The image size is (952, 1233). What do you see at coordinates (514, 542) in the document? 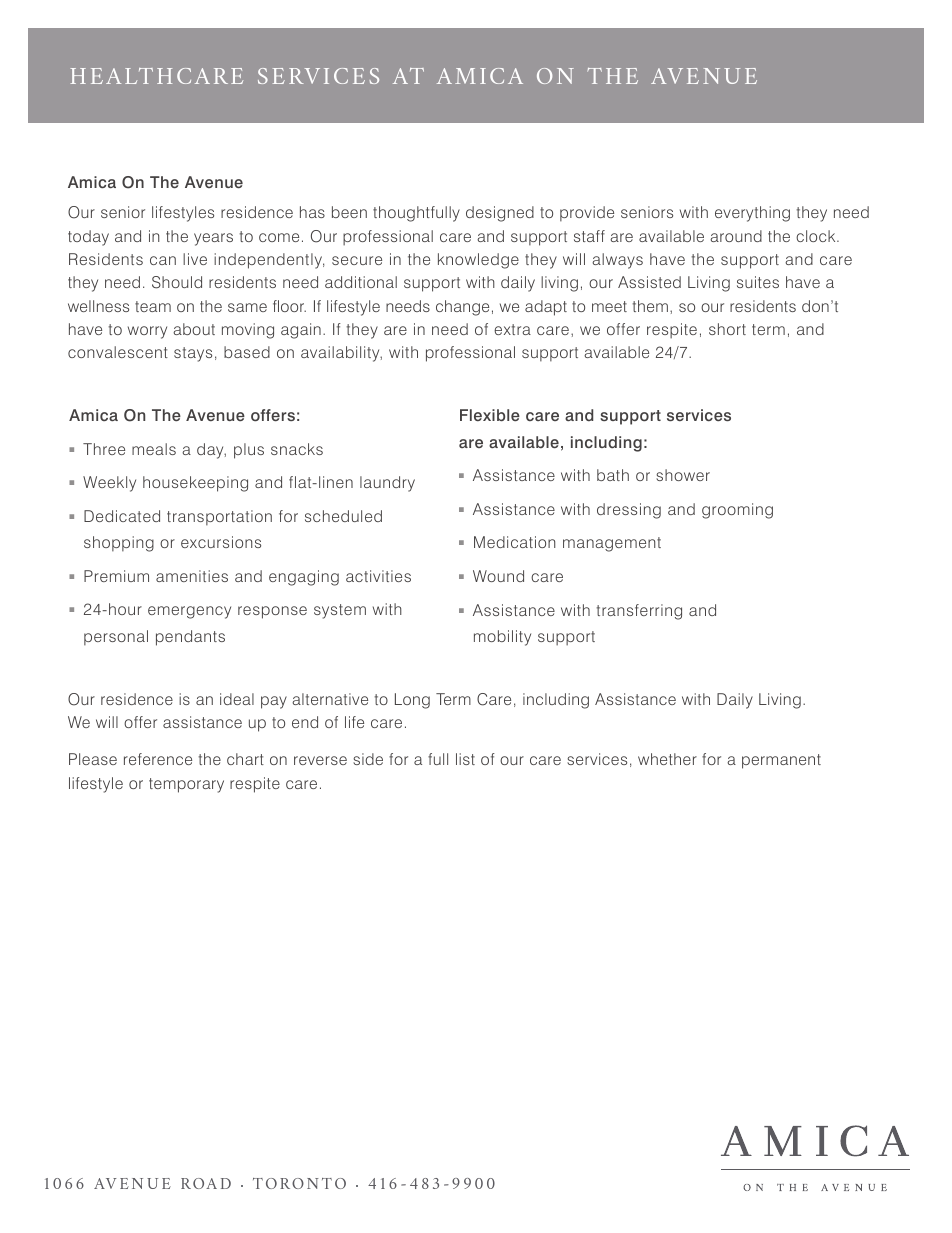
I see `Medication` at bounding box center [514, 542].
